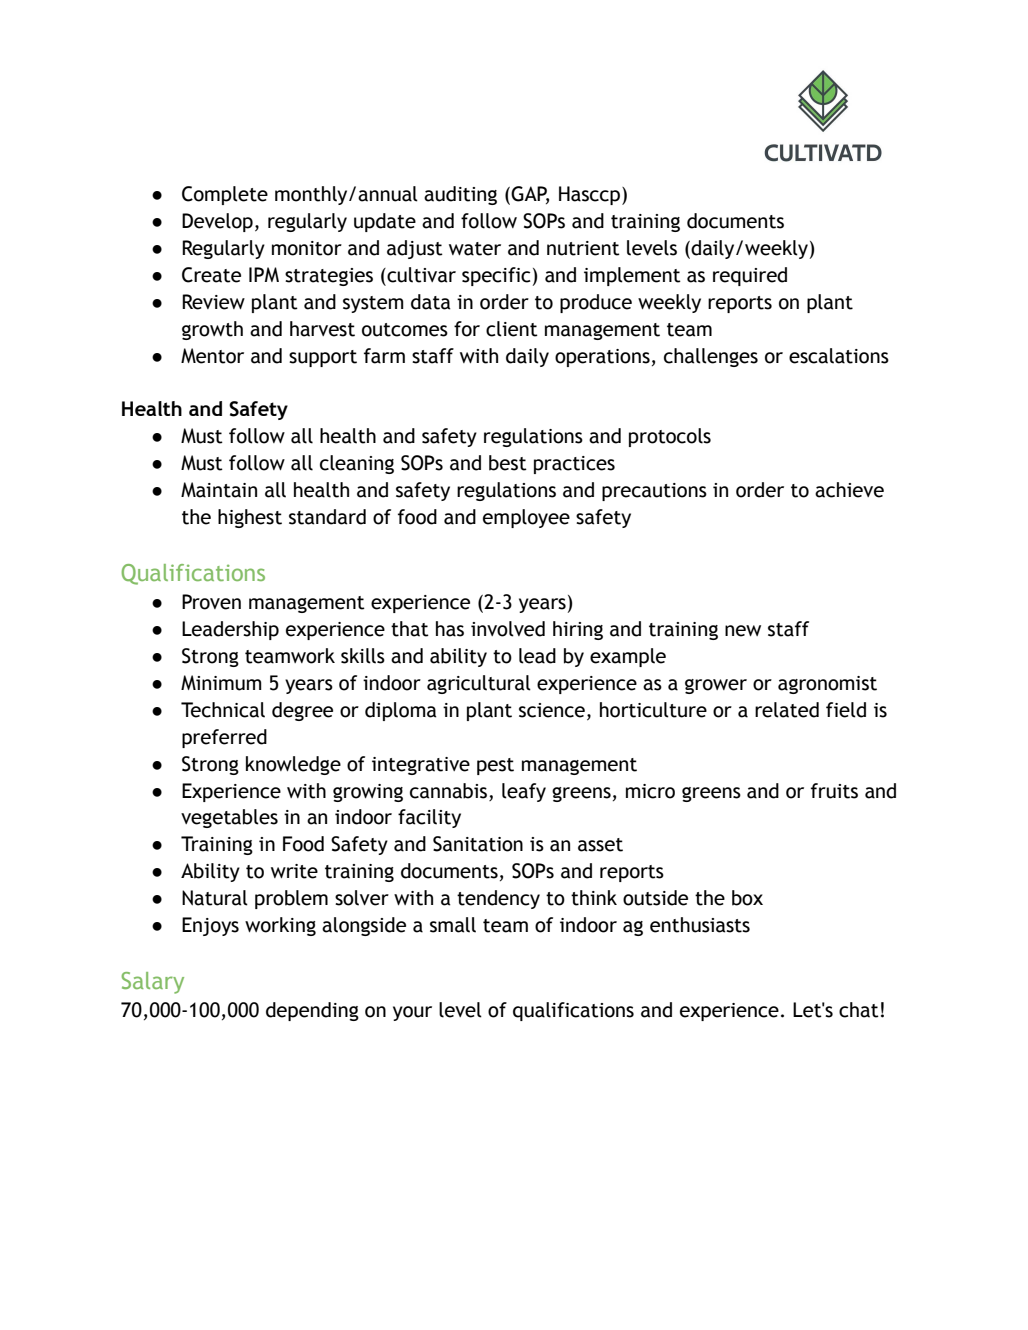 Image resolution: width=1028 pixels, height=1330 pixels. Describe the element at coordinates (529, 195) in the screenshot. I see `GAP` at that location.
